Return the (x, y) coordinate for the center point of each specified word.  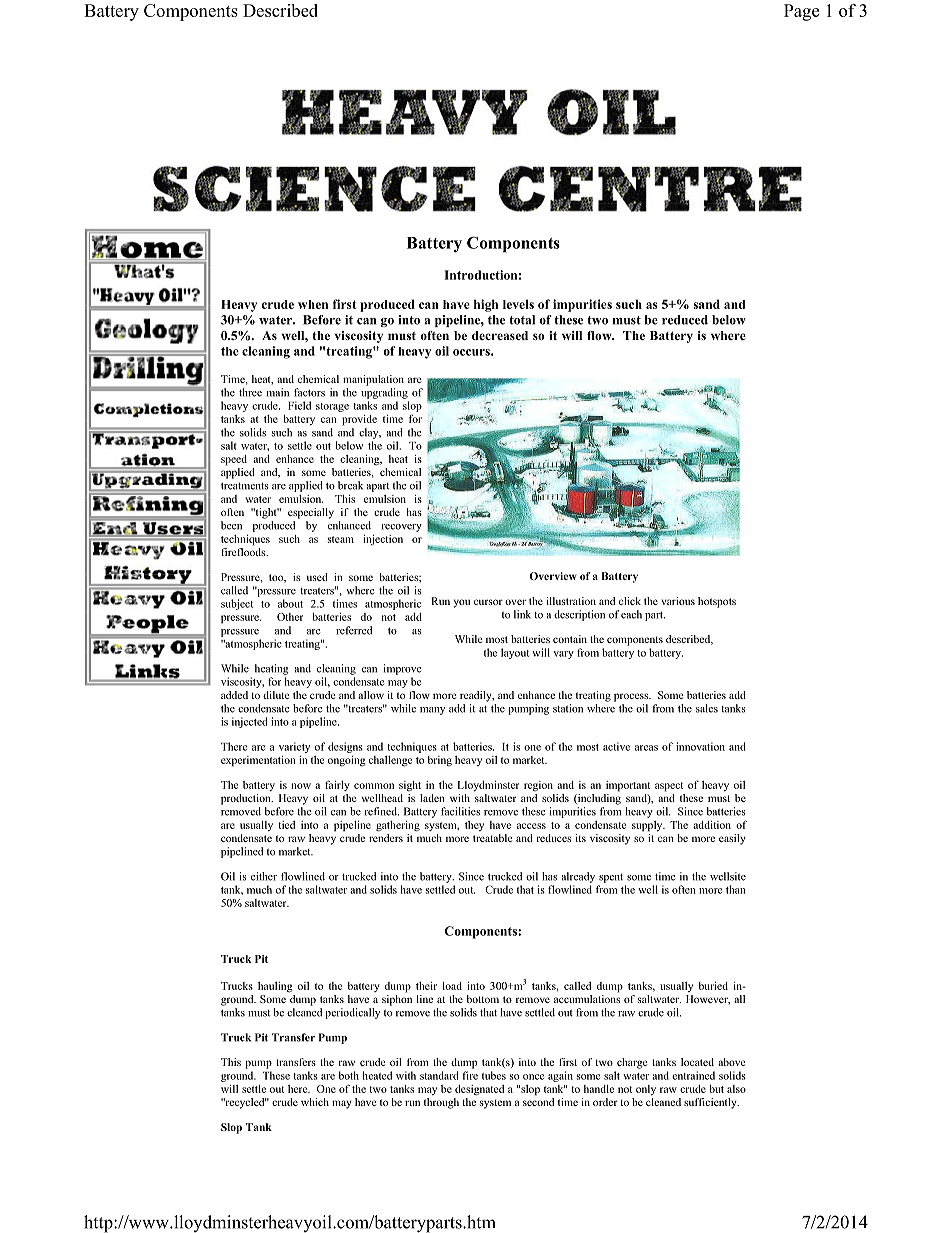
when (313, 304)
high (486, 305)
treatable (492, 838)
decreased (500, 335)
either (264, 876)
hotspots (717, 602)
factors (309, 392)
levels (518, 304)
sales (707, 708)
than (736, 889)
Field (299, 405)
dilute (276, 695)
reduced (685, 320)
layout (515, 653)
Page (801, 12)
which (315, 1102)
